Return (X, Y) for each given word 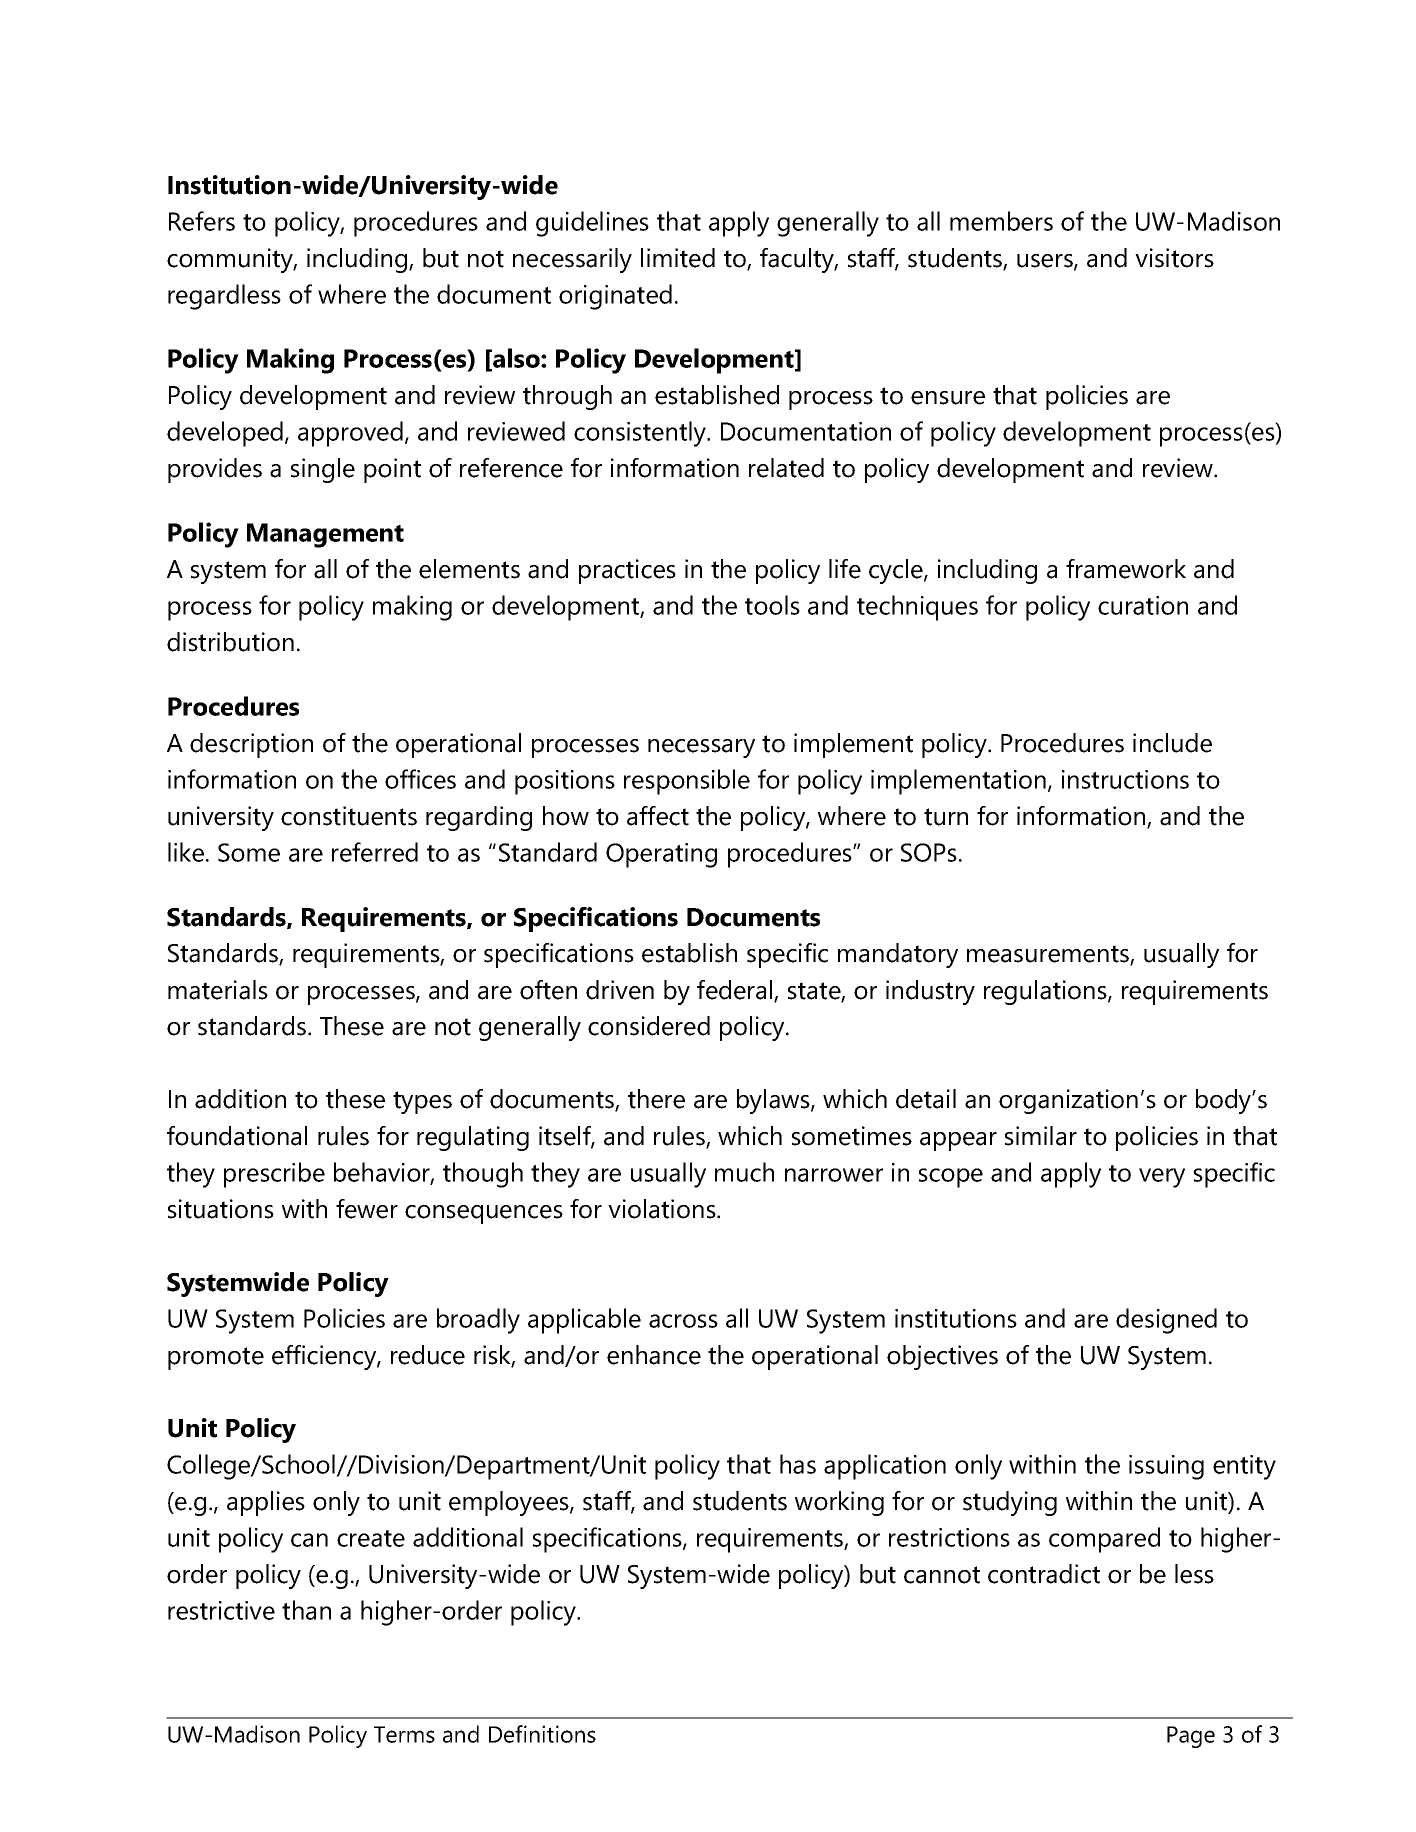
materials (218, 990)
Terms (404, 1734)
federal (736, 991)
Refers (202, 221)
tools (772, 605)
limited (678, 258)
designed (1166, 1321)
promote (216, 1358)
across (683, 1321)
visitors (1174, 258)
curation (1143, 605)
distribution (230, 642)
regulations (1046, 992)
